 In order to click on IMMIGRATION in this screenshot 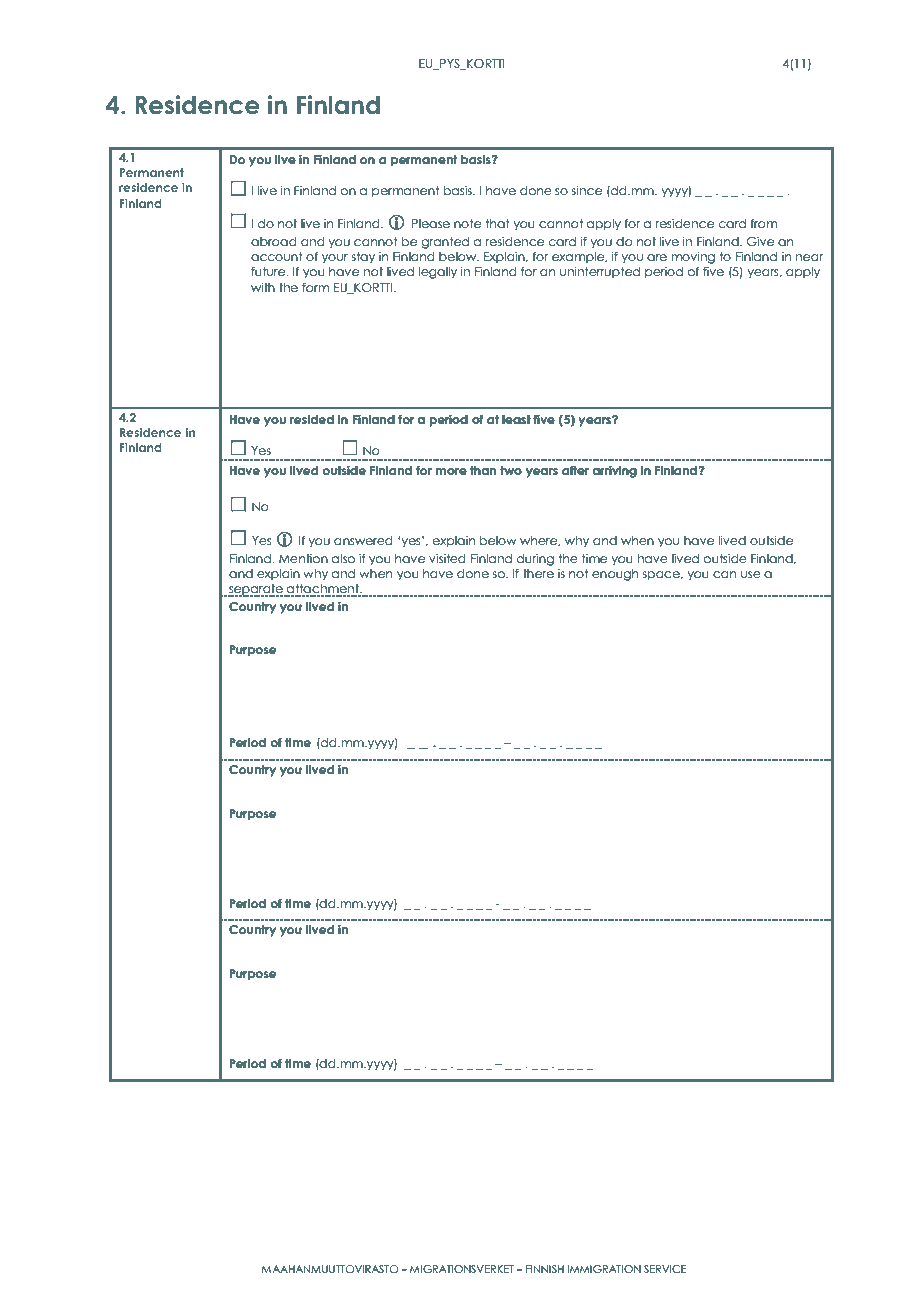, I will do `click(604, 1269)`.
